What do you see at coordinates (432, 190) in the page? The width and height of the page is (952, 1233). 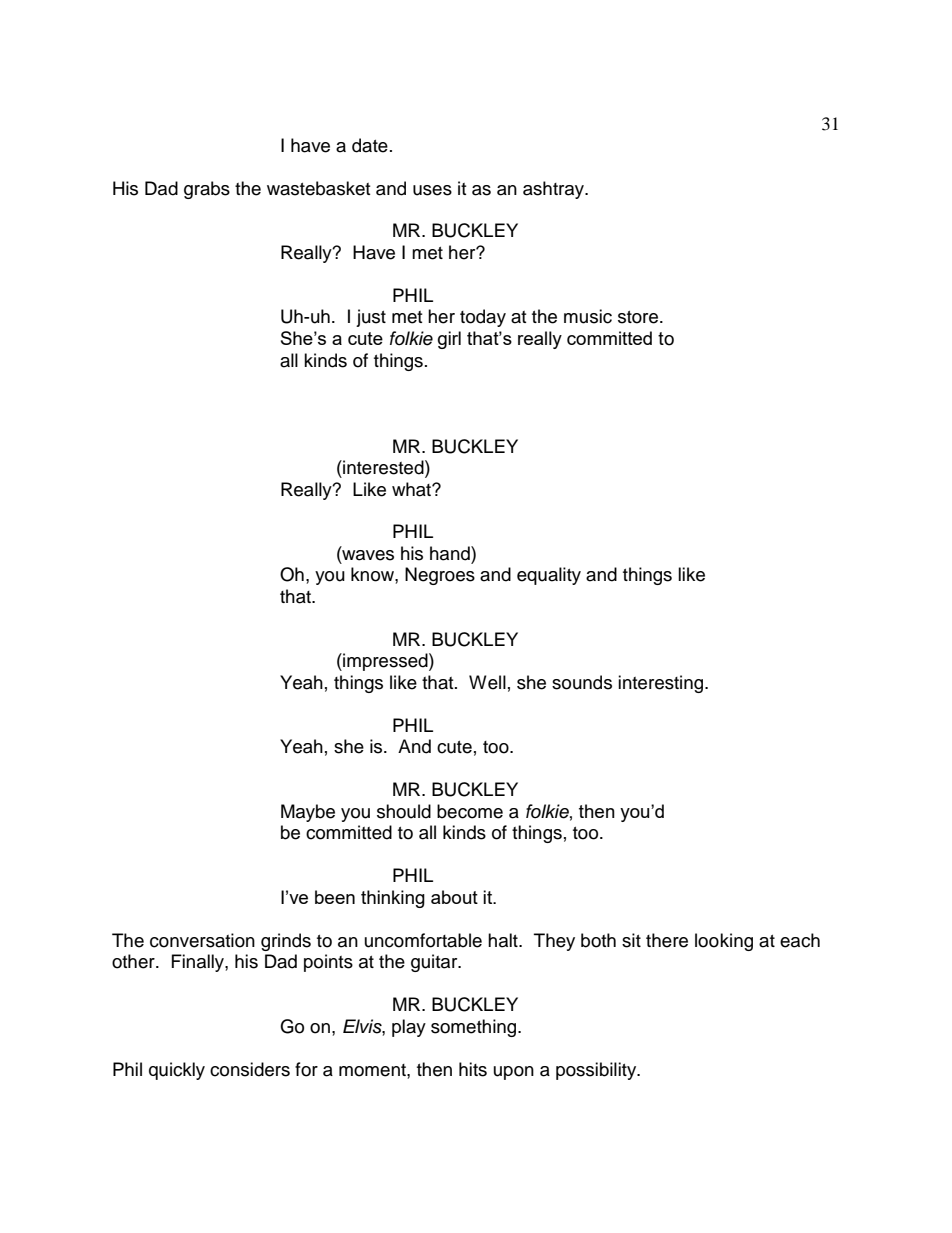 I see `uses` at bounding box center [432, 190].
